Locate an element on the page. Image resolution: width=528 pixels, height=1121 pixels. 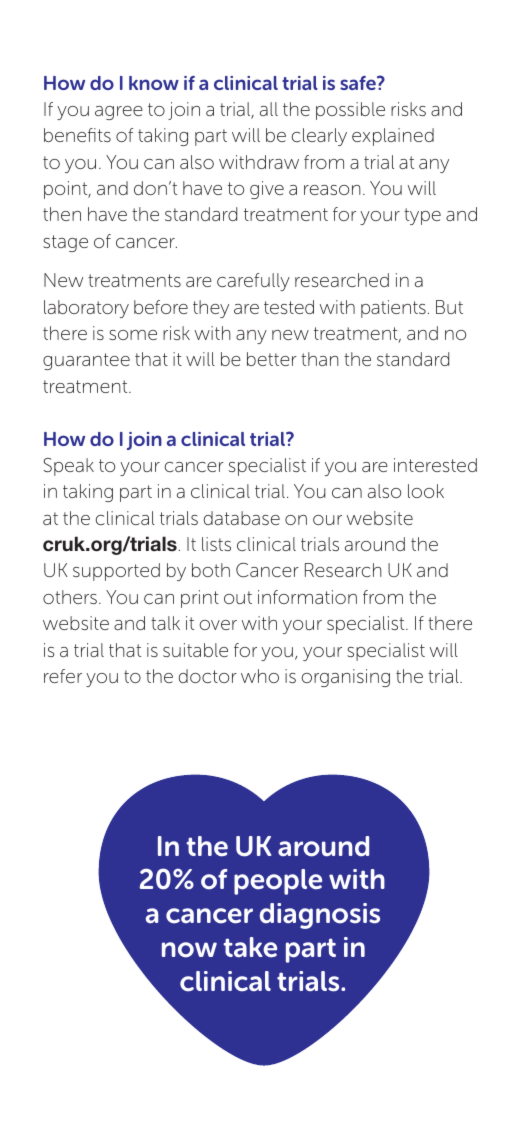
explained is located at coordinates (393, 137).
